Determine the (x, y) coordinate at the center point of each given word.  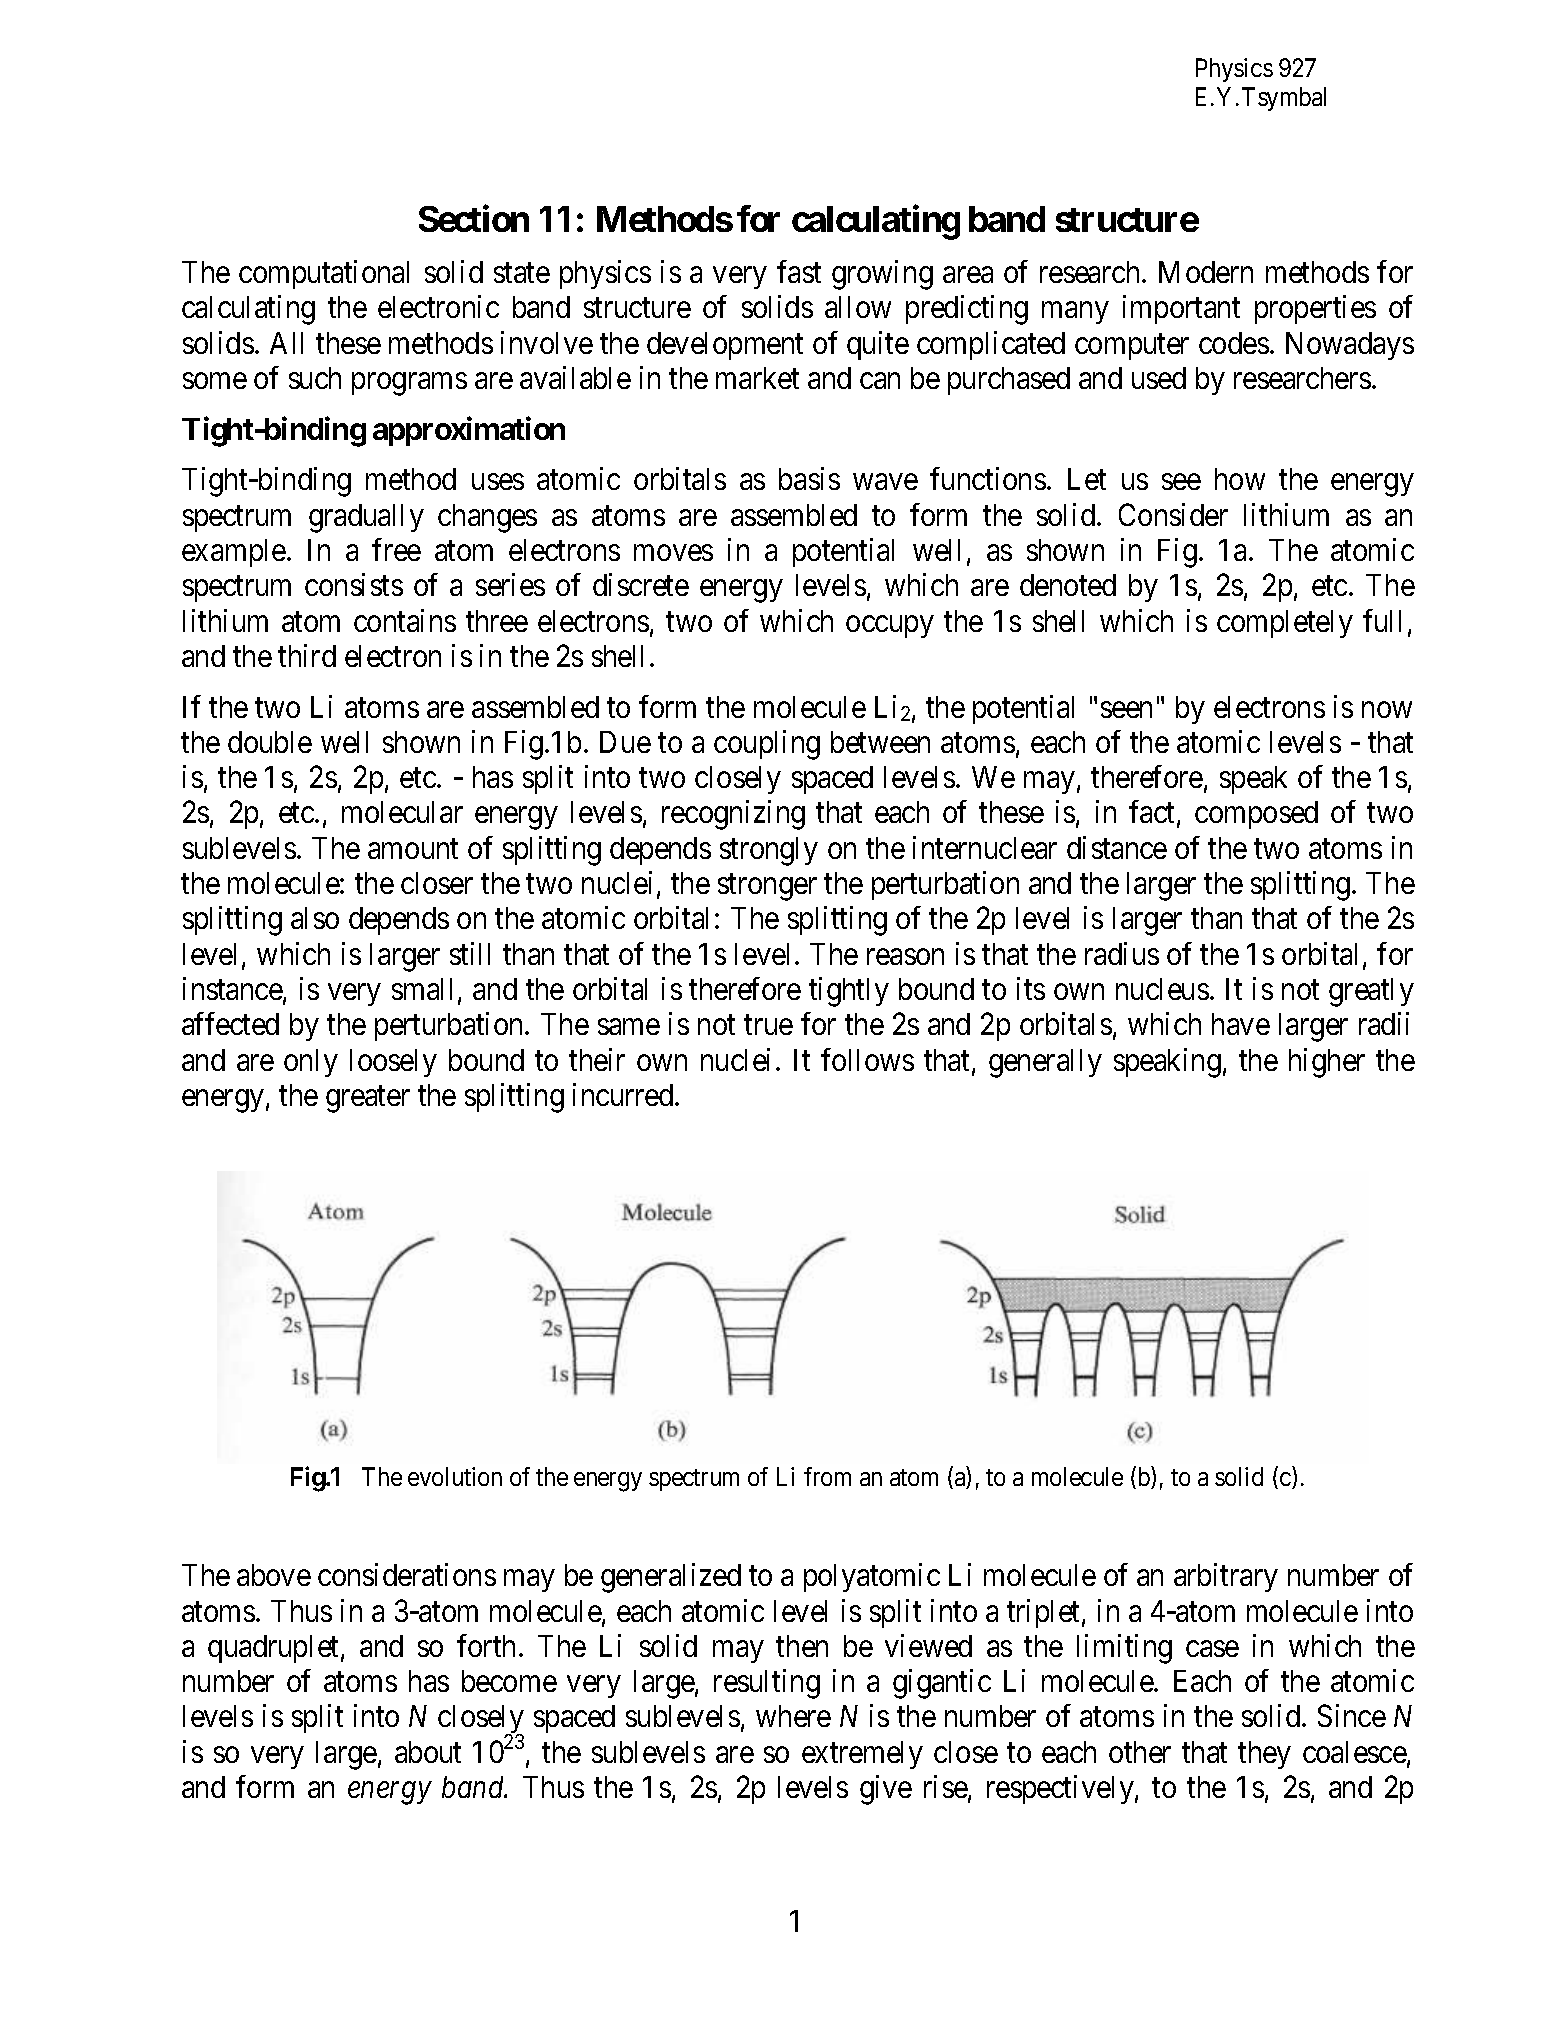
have (1241, 1024)
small (422, 989)
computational (324, 274)
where (793, 1716)
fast (799, 271)
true (768, 1025)
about (428, 1752)
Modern (1206, 272)
